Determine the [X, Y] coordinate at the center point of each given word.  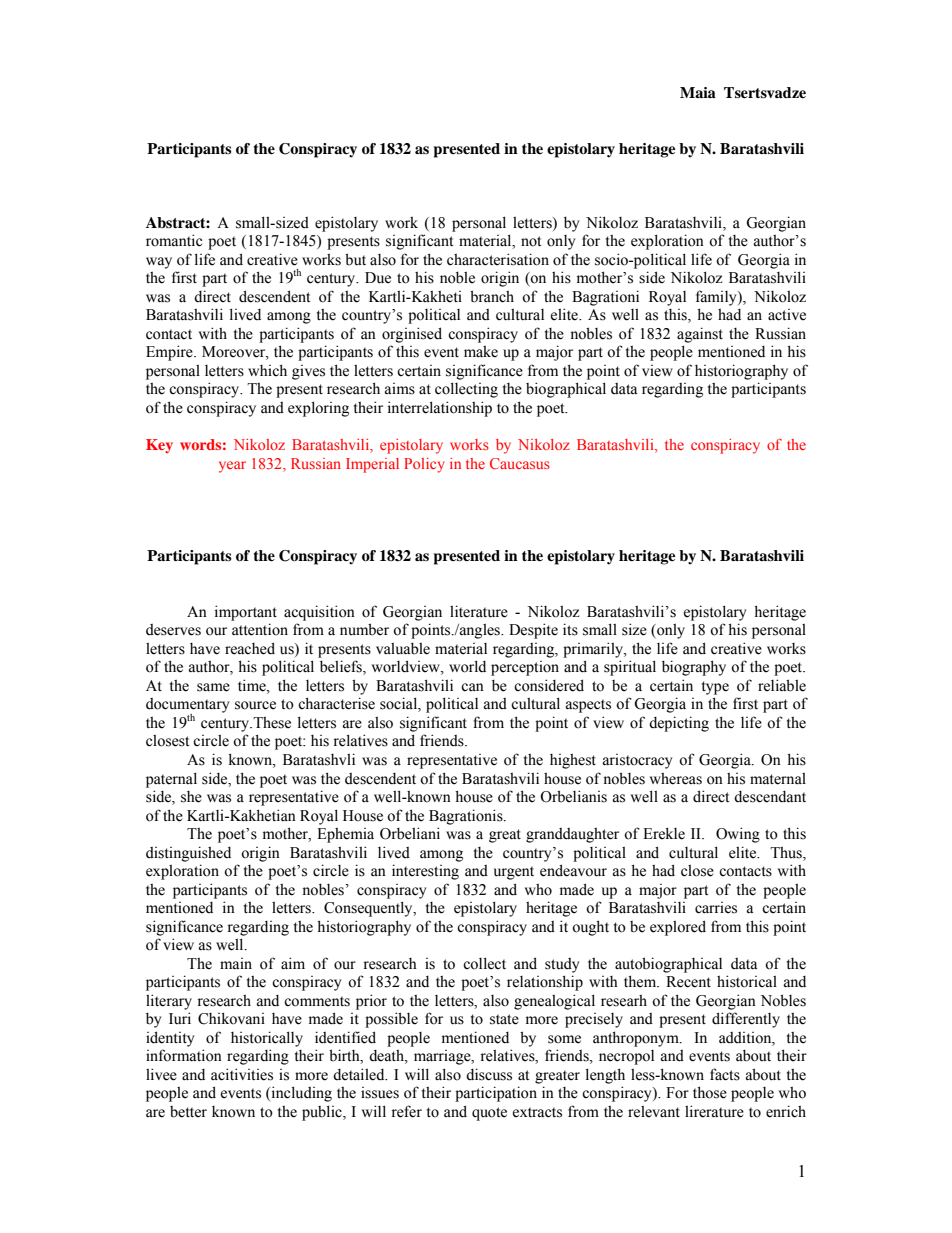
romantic [174, 240]
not [531, 241]
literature [479, 611]
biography [694, 668]
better [188, 1112]
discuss [489, 1074]
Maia [698, 92]
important [246, 613]
